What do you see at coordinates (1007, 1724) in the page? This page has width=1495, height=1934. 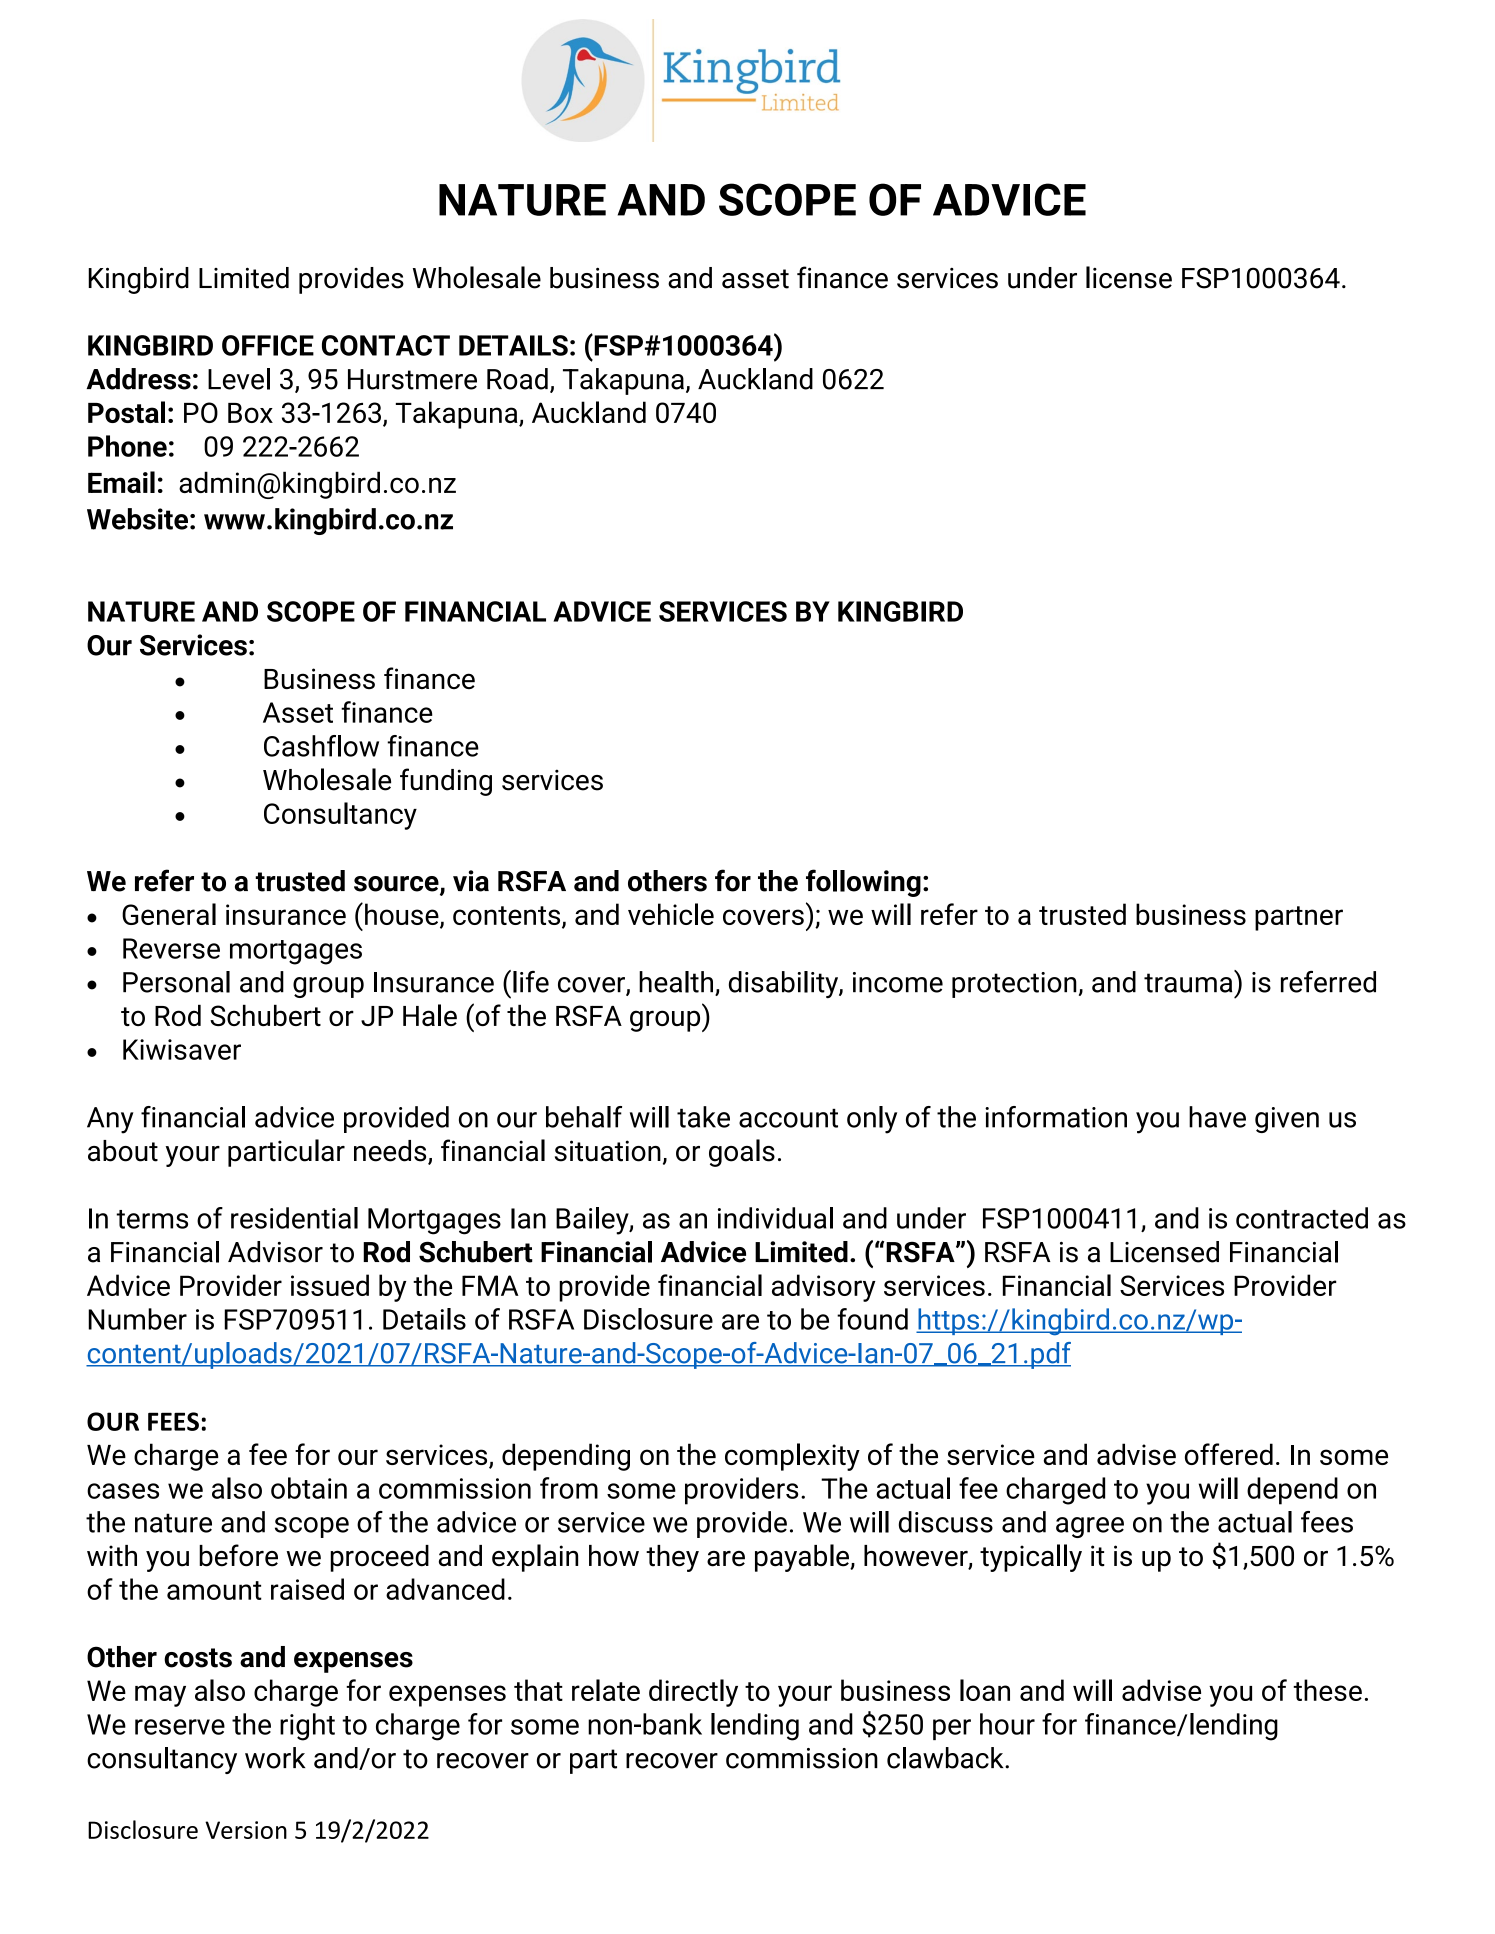 I see `hour` at bounding box center [1007, 1724].
